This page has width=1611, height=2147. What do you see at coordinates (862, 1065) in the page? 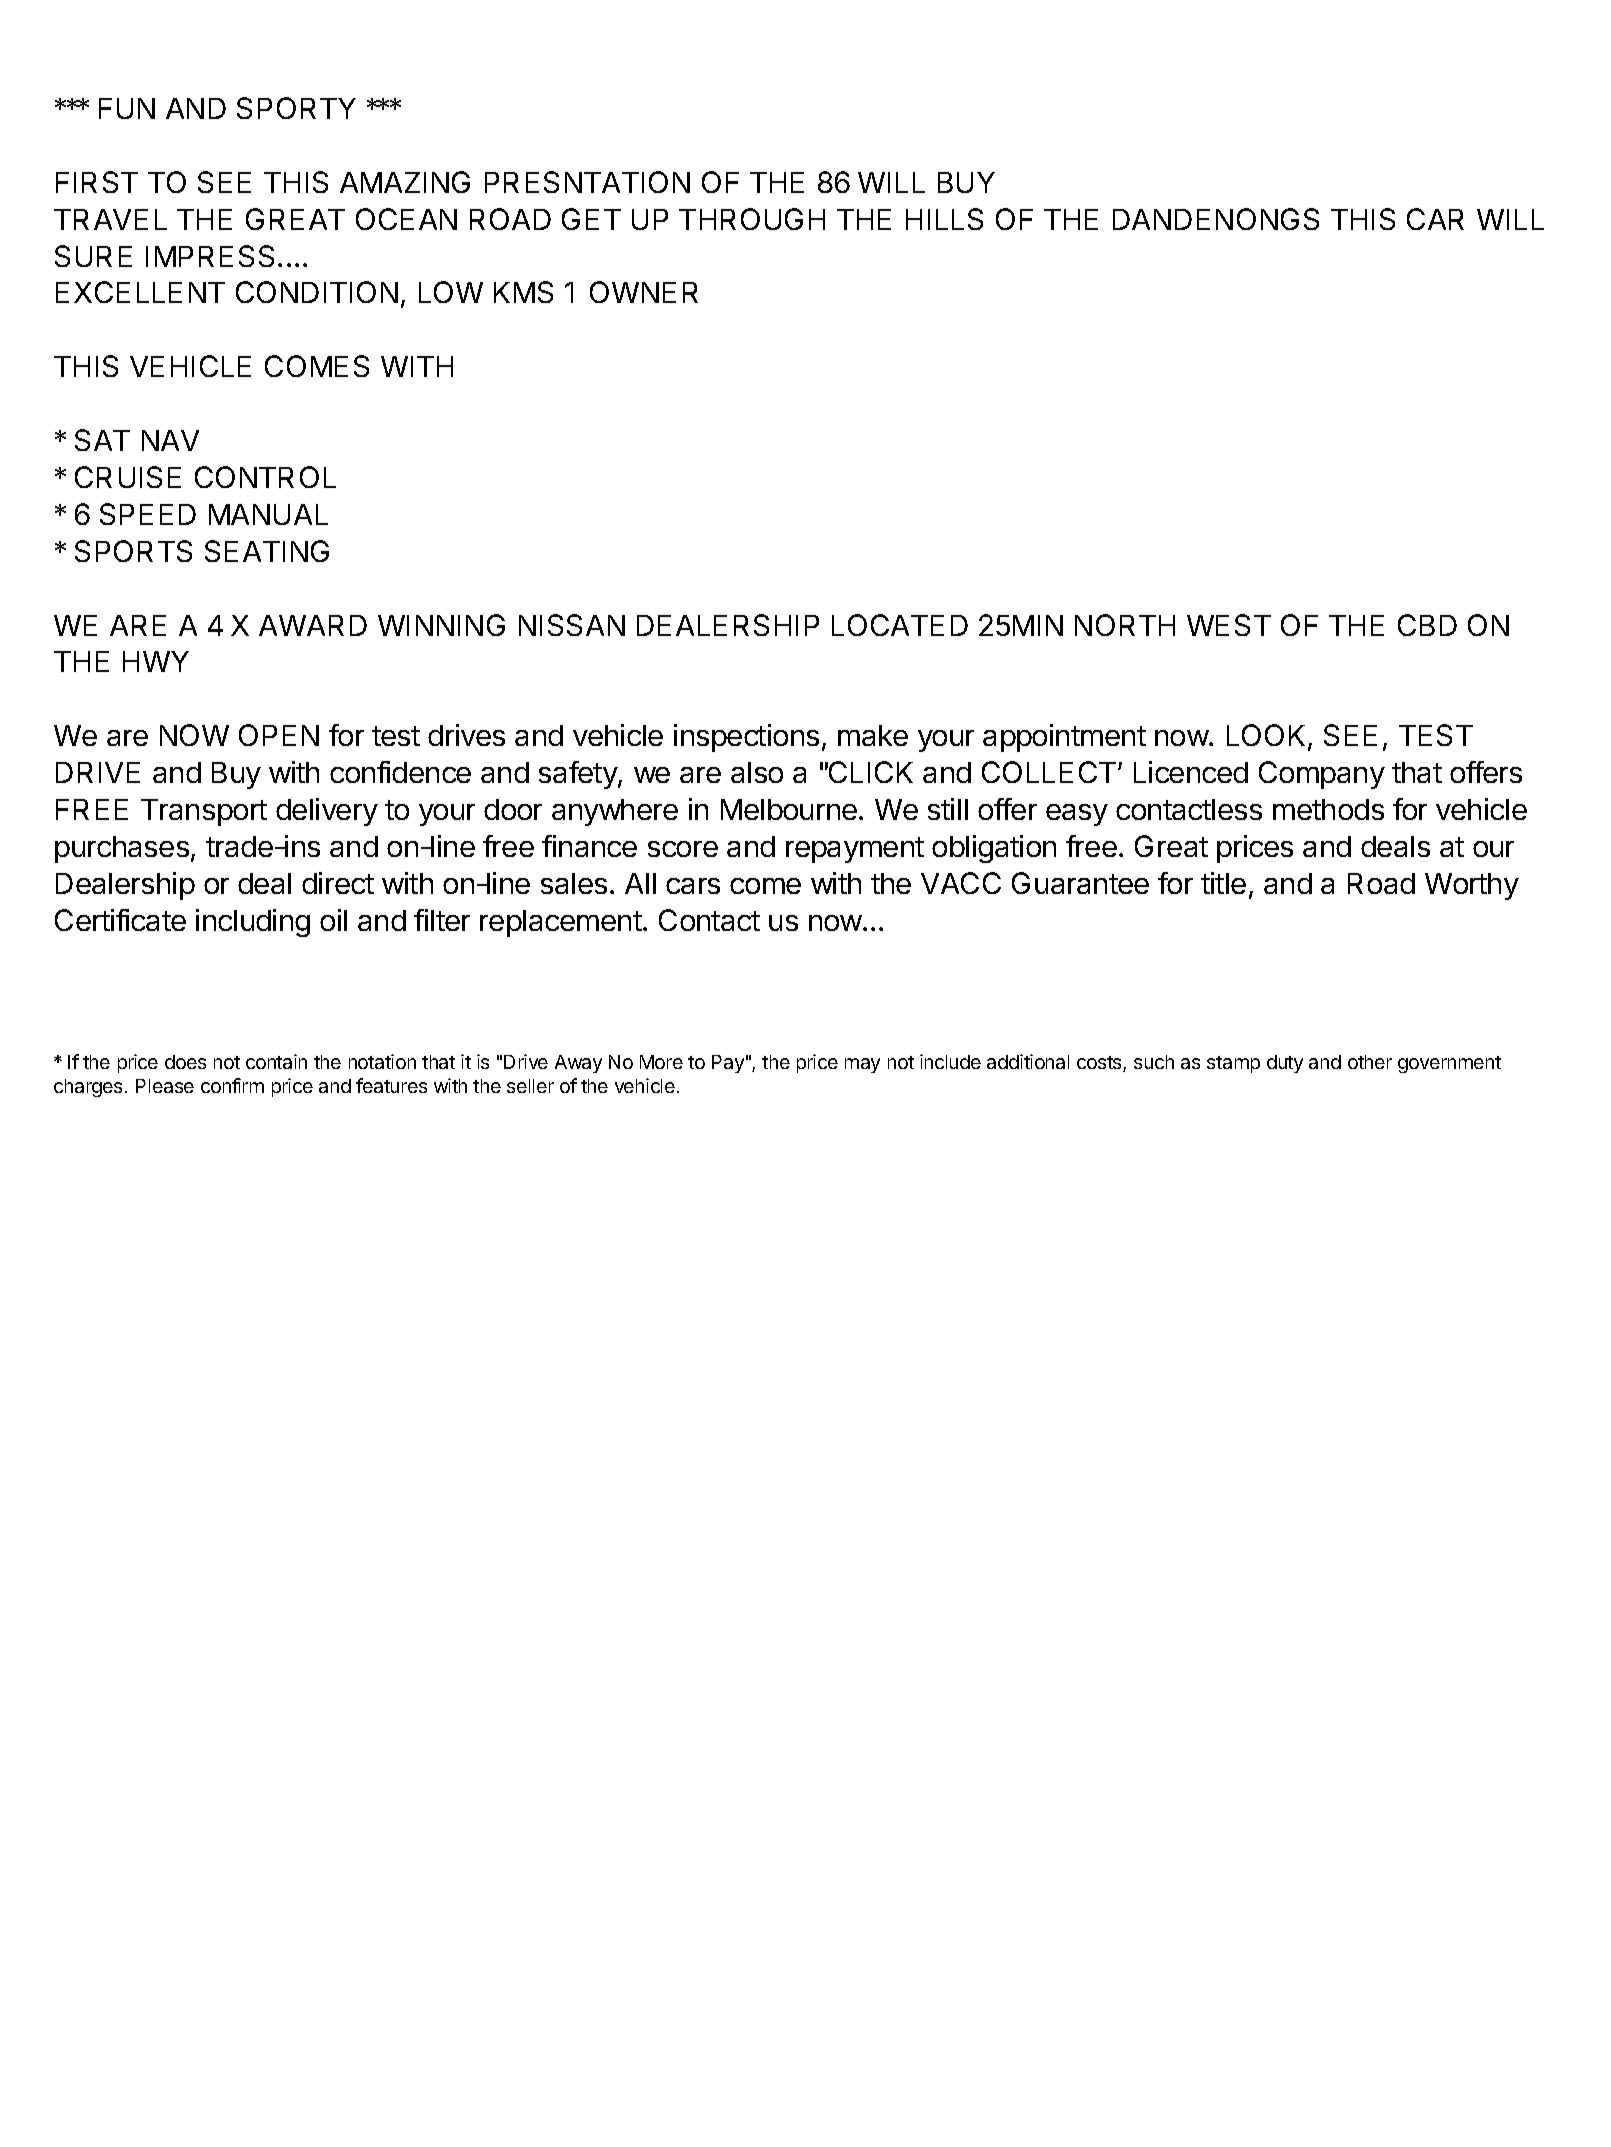
I see `may` at bounding box center [862, 1065].
